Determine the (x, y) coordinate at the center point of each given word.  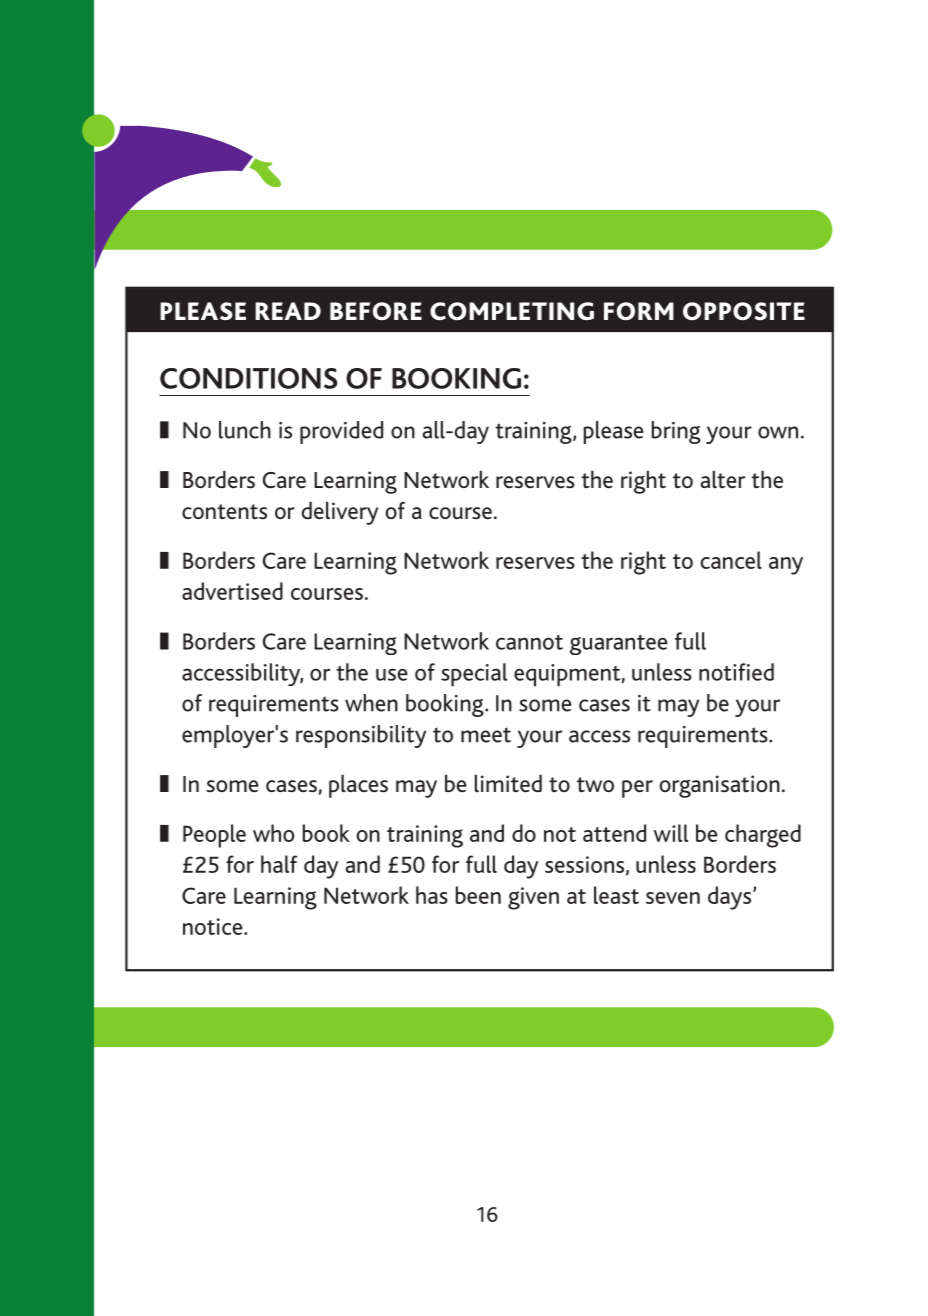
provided (341, 432)
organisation (719, 786)
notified (736, 672)
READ (288, 311)
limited (508, 784)
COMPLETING (512, 311)
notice (214, 926)
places (358, 786)
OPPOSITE (744, 311)
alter (722, 479)
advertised (232, 591)
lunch (245, 430)
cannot (529, 642)
